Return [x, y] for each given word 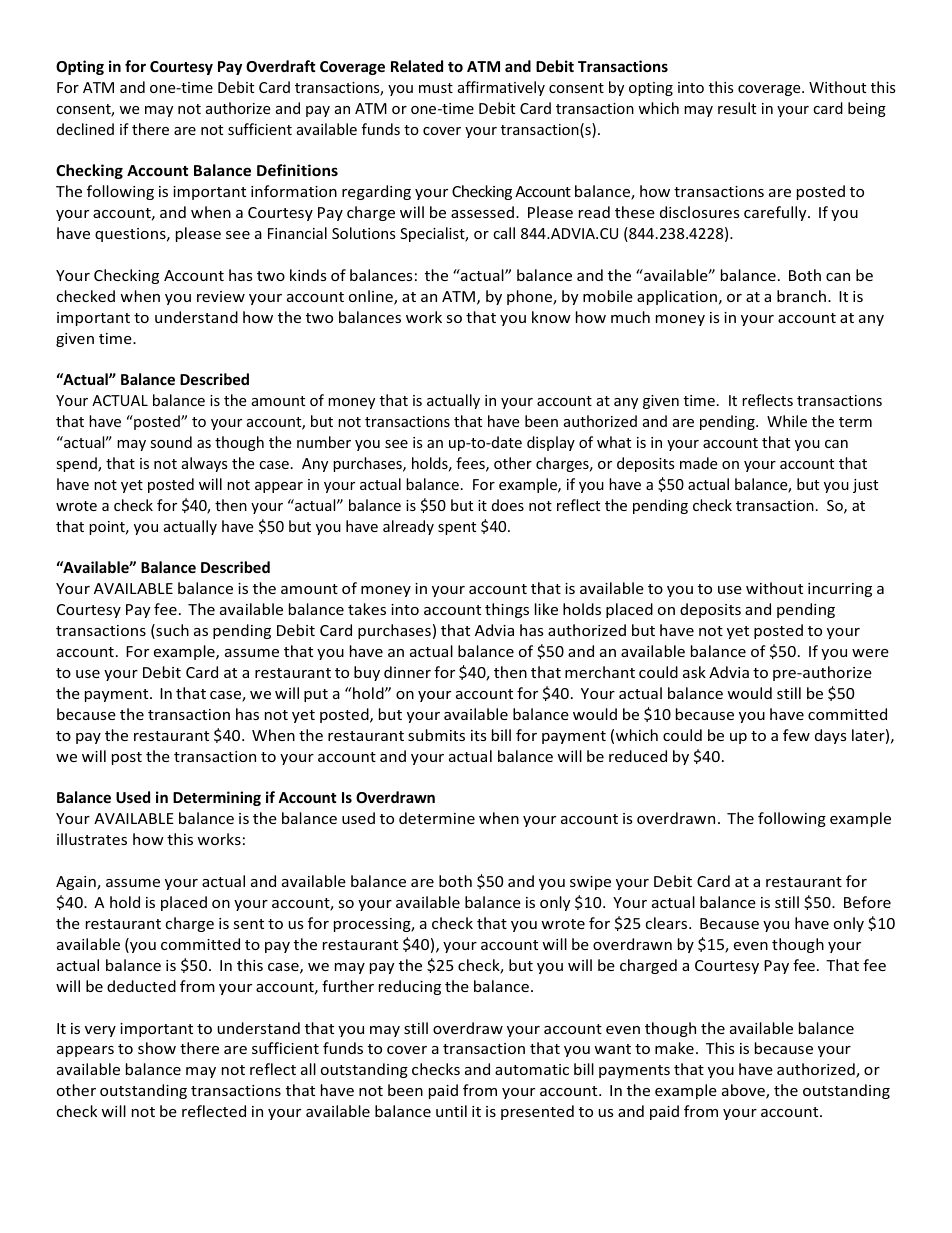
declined [85, 129]
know [551, 317]
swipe [590, 883]
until [451, 1111]
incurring [840, 590]
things [507, 610]
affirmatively [501, 88]
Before [867, 902]
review [221, 296]
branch [801, 296]
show [157, 1048]
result [737, 108]
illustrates [92, 839]
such [171, 631]
